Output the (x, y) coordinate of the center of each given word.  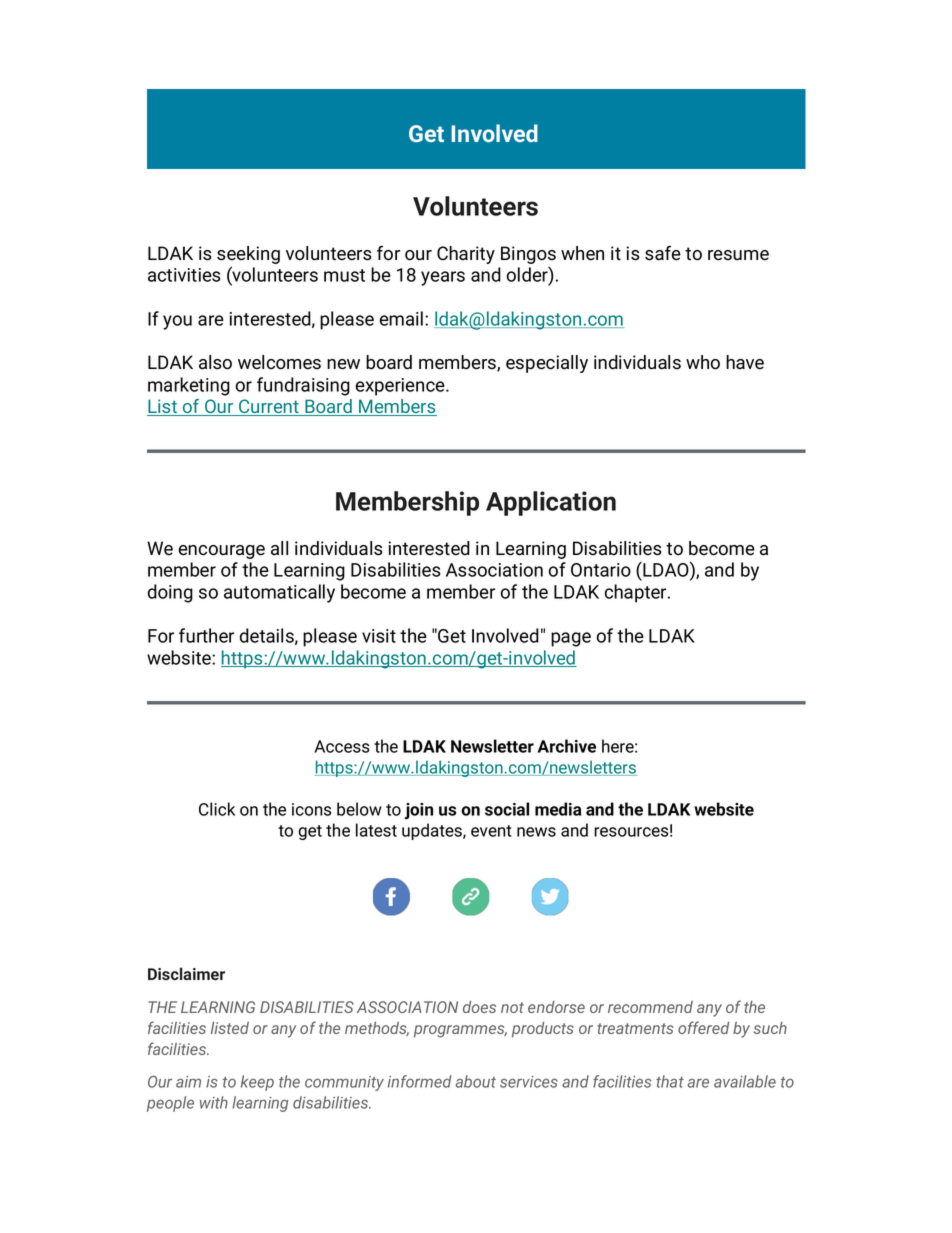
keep (257, 1083)
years (443, 278)
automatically (279, 593)
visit (379, 636)
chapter (637, 593)
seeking (248, 255)
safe (663, 253)
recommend (650, 1007)
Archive (567, 746)
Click (217, 809)
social (507, 809)
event (491, 831)
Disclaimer (186, 973)
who (703, 362)
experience (401, 387)
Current (269, 407)
